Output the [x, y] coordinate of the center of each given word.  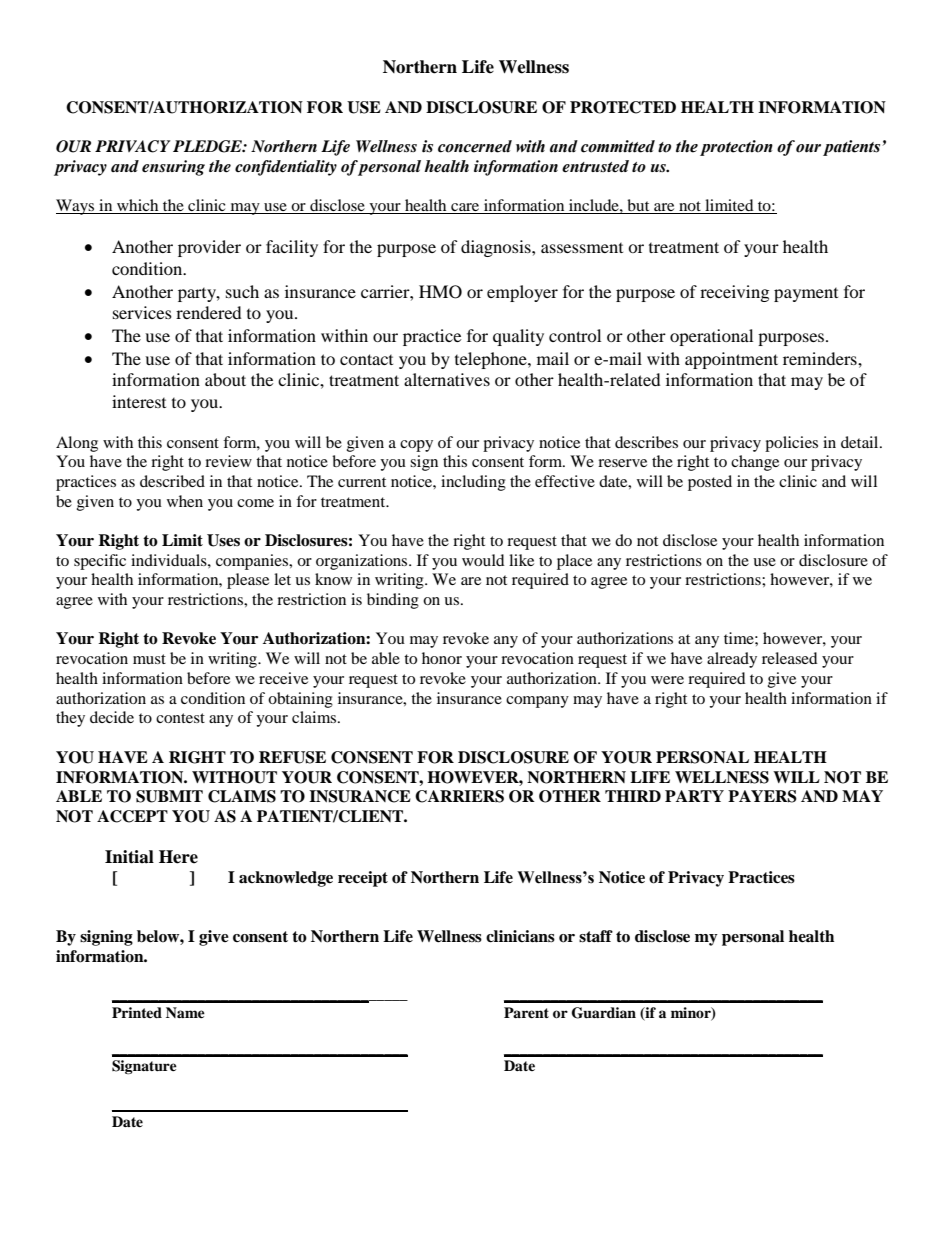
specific [100, 562]
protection [736, 148]
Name [185, 1012]
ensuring [173, 168]
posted [710, 483]
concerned [475, 146]
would [483, 560]
